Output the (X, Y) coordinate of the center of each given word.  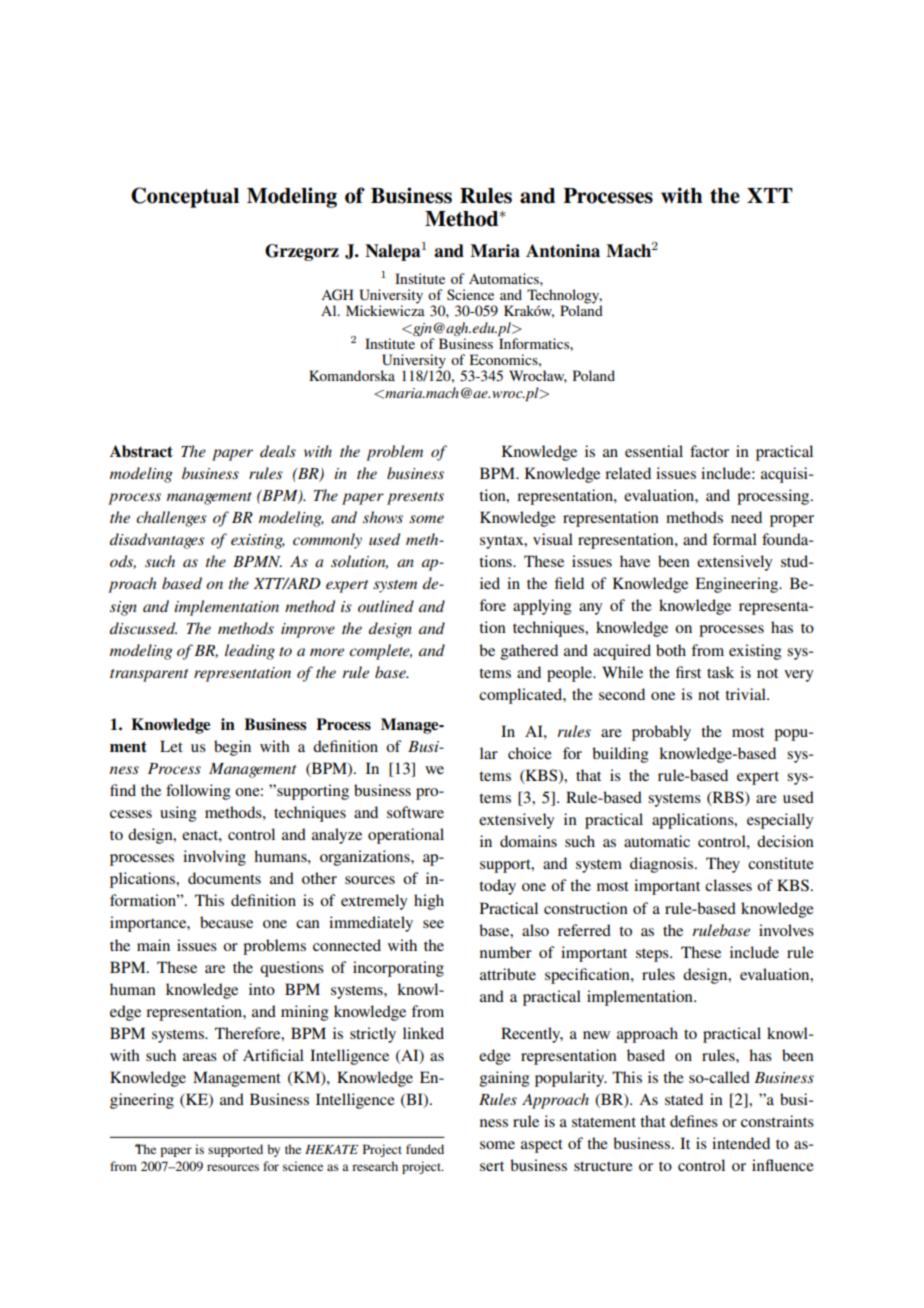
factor (709, 451)
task (720, 672)
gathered (529, 652)
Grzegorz (302, 252)
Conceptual (185, 197)
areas (200, 1057)
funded (425, 1149)
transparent (149, 675)
